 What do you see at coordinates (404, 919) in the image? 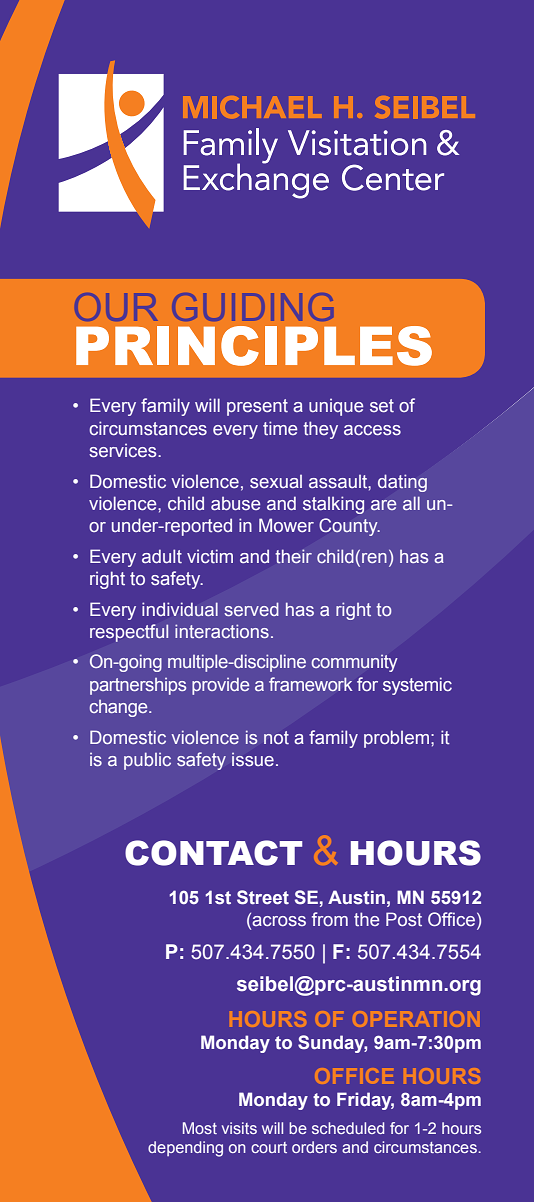
I see `Post` at bounding box center [404, 919].
